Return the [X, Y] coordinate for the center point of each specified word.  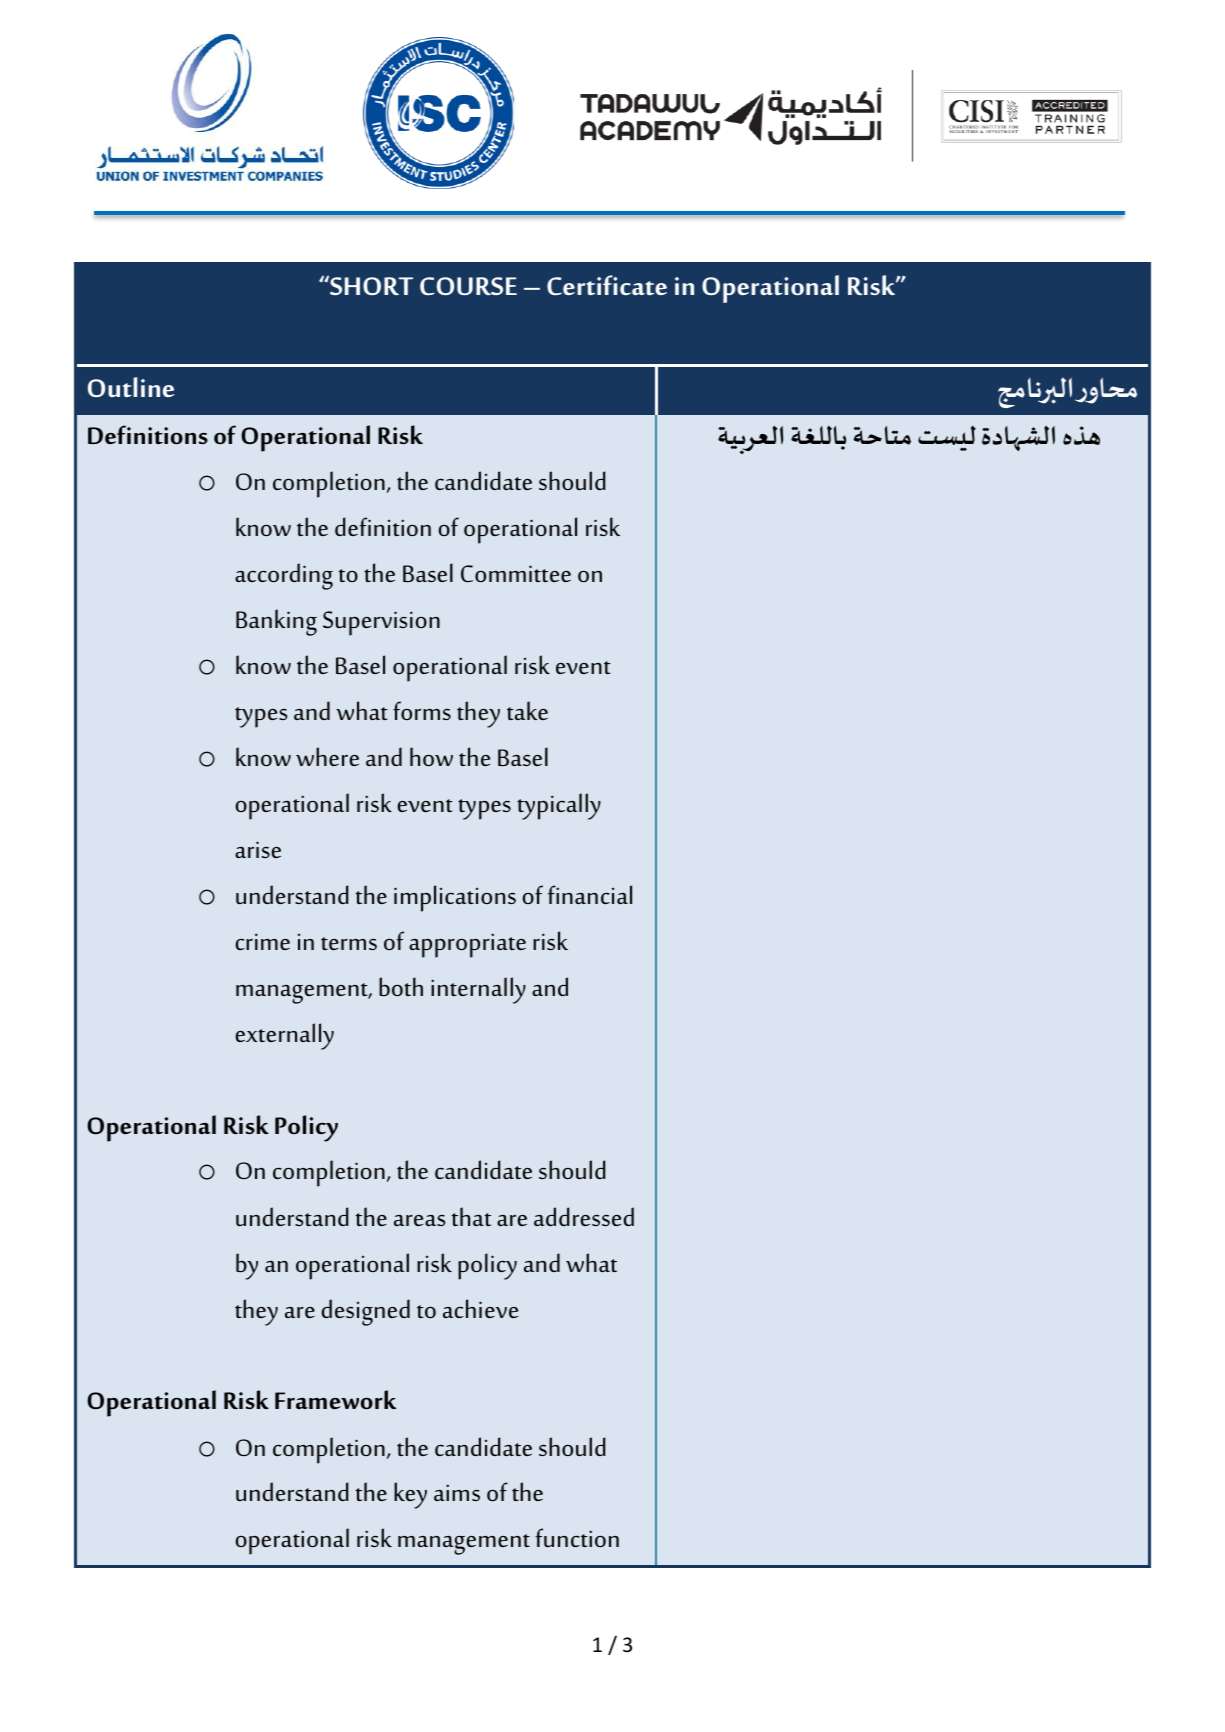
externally [284, 1036]
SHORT [370, 285]
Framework [335, 1399]
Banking [276, 622]
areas [419, 1220]
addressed [584, 1216]
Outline [131, 387]
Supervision [381, 623]
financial [590, 894]
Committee [516, 573]
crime [262, 941]
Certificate [607, 285]
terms [349, 943]
